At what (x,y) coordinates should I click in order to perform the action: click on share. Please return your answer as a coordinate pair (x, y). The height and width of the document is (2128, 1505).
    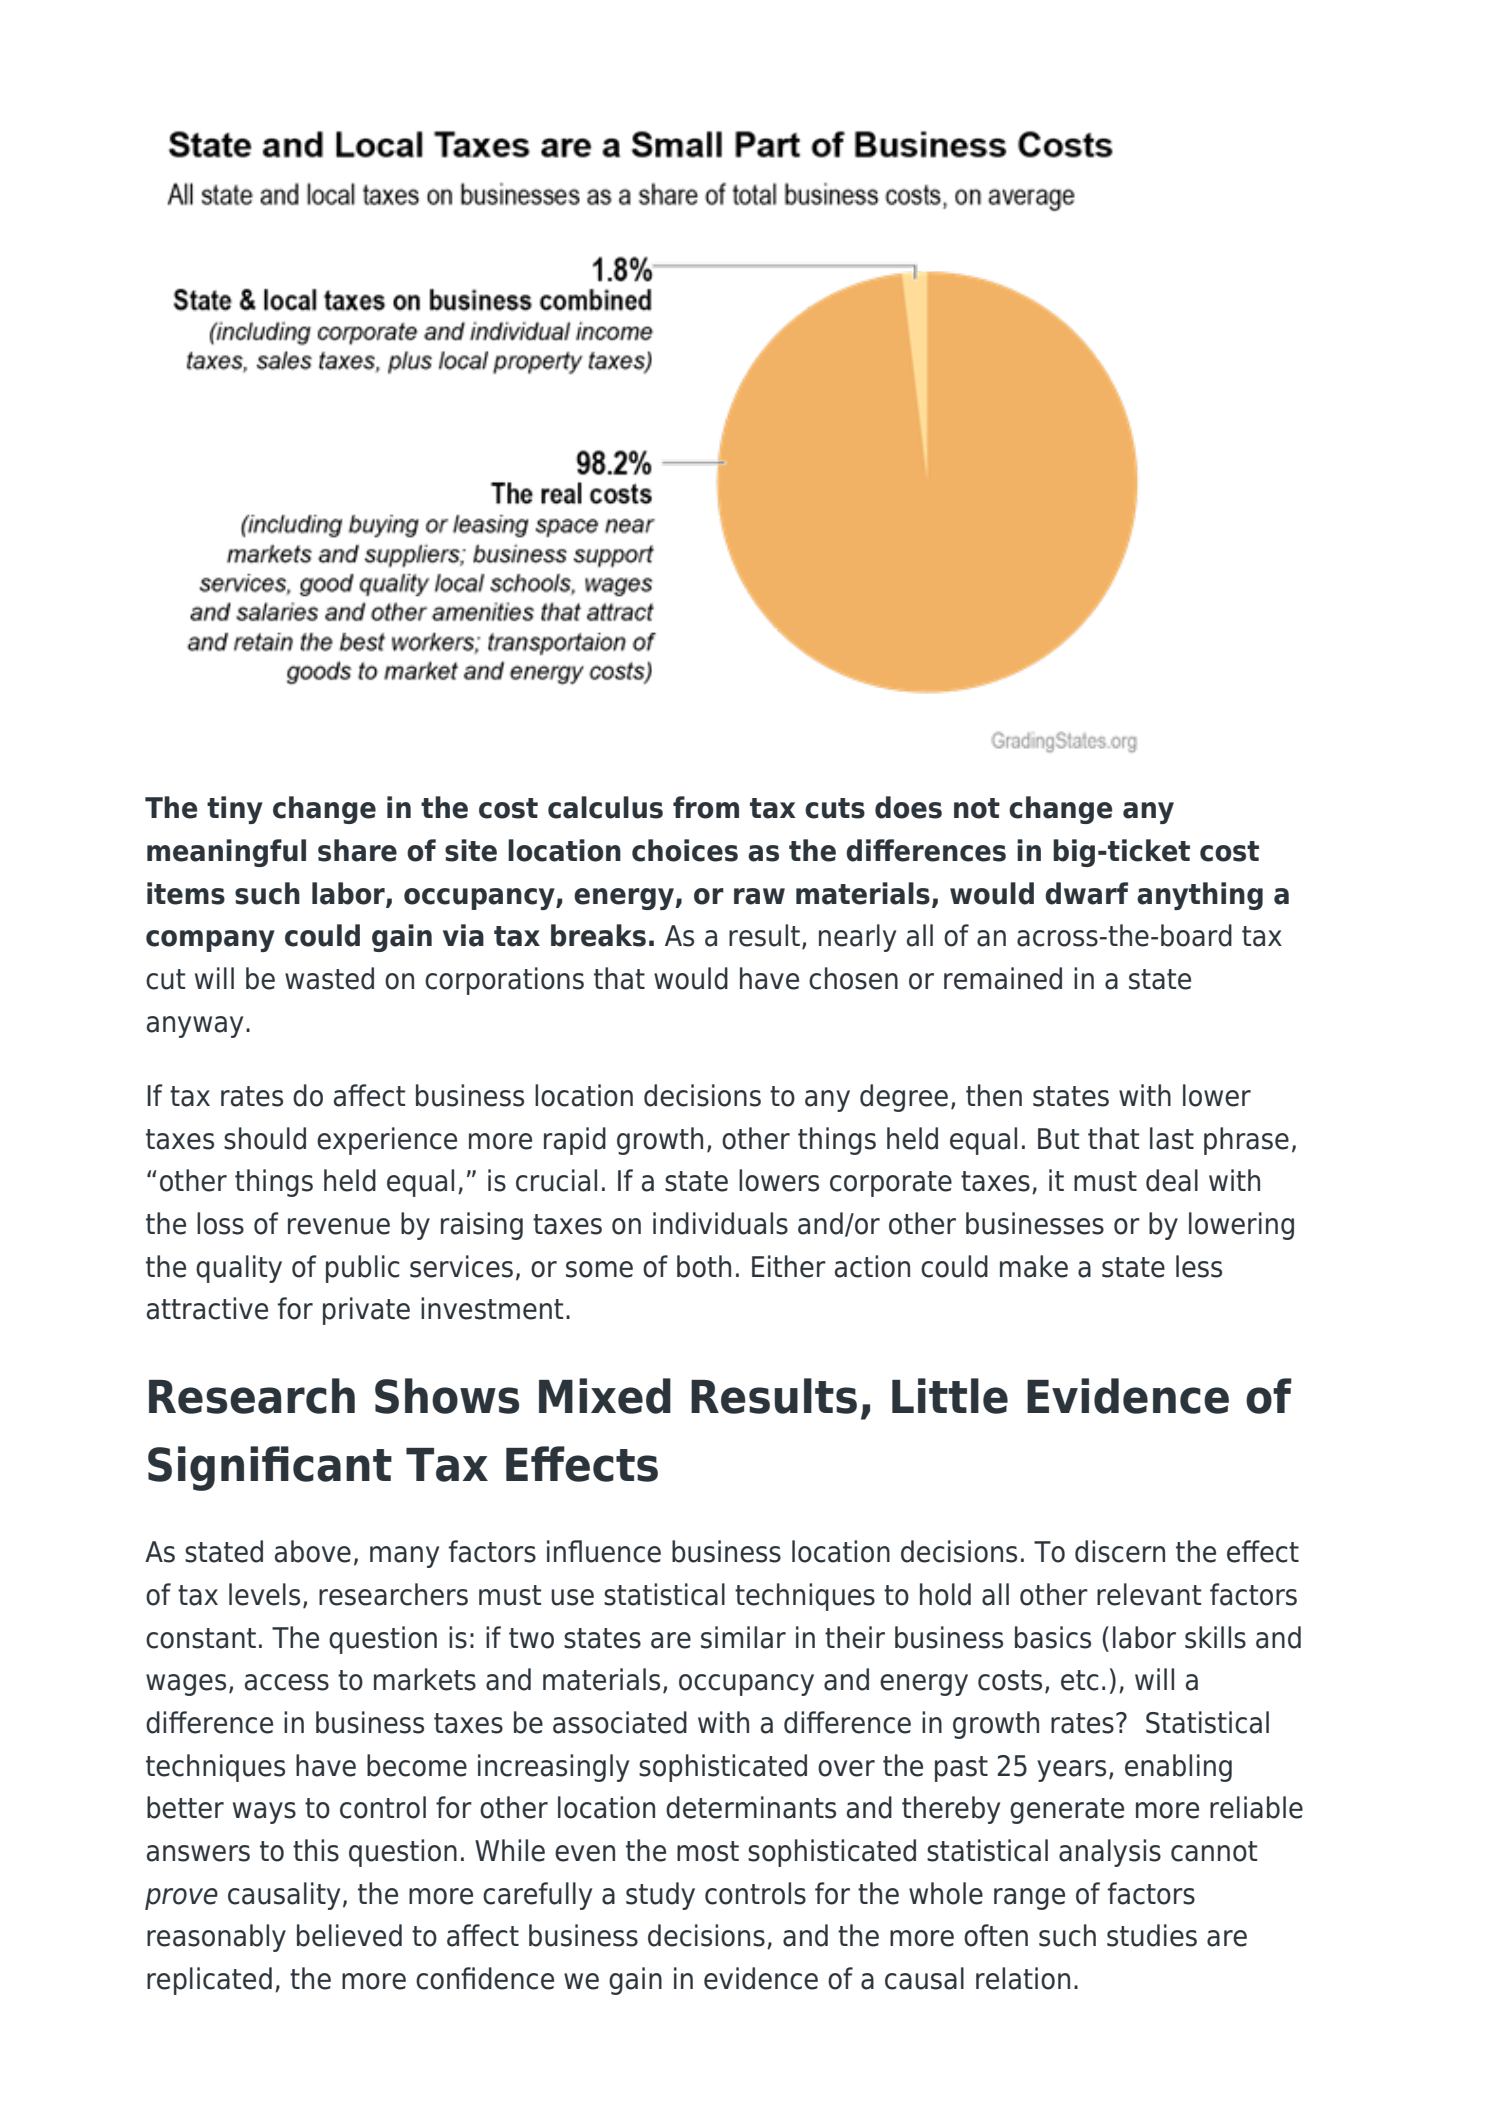
    Looking at the image, I should click on (357, 850).
